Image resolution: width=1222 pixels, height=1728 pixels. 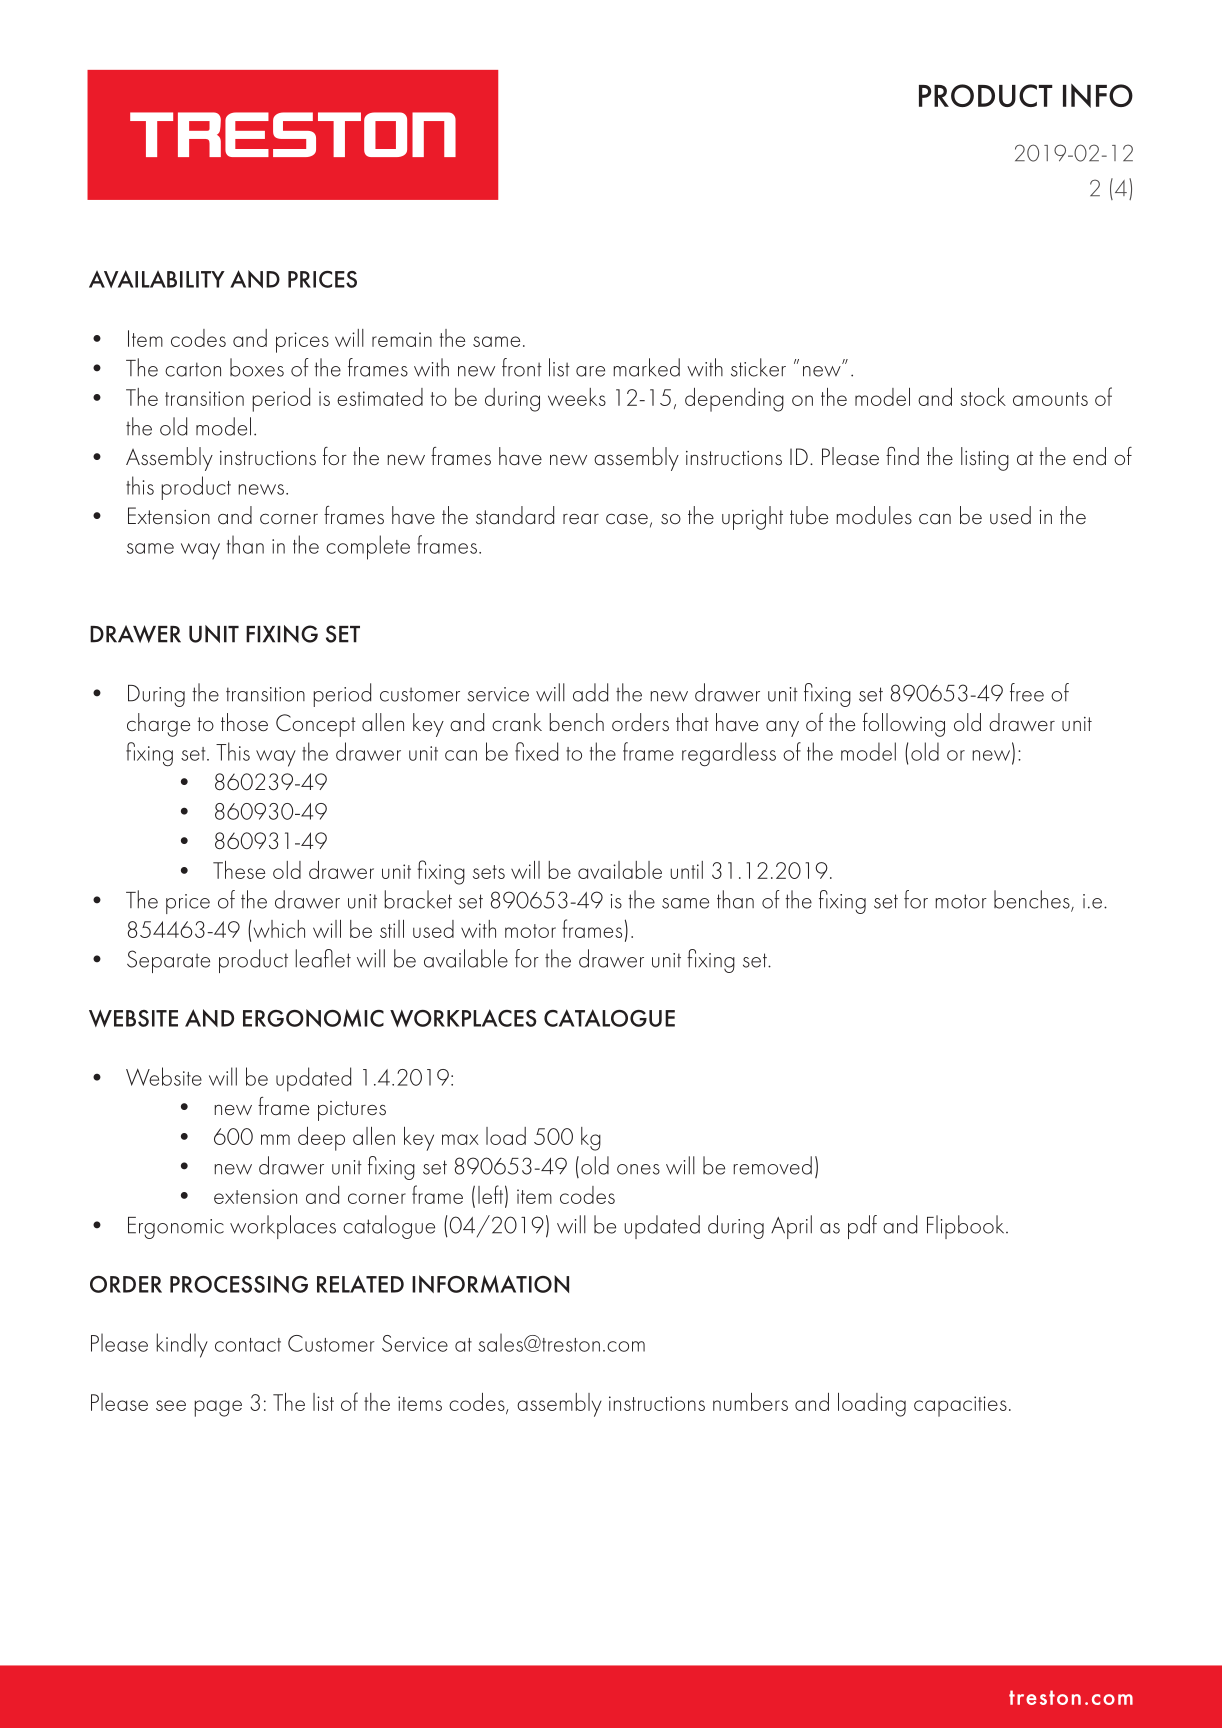 What do you see at coordinates (581, 519) in the document?
I see `rear` at bounding box center [581, 519].
